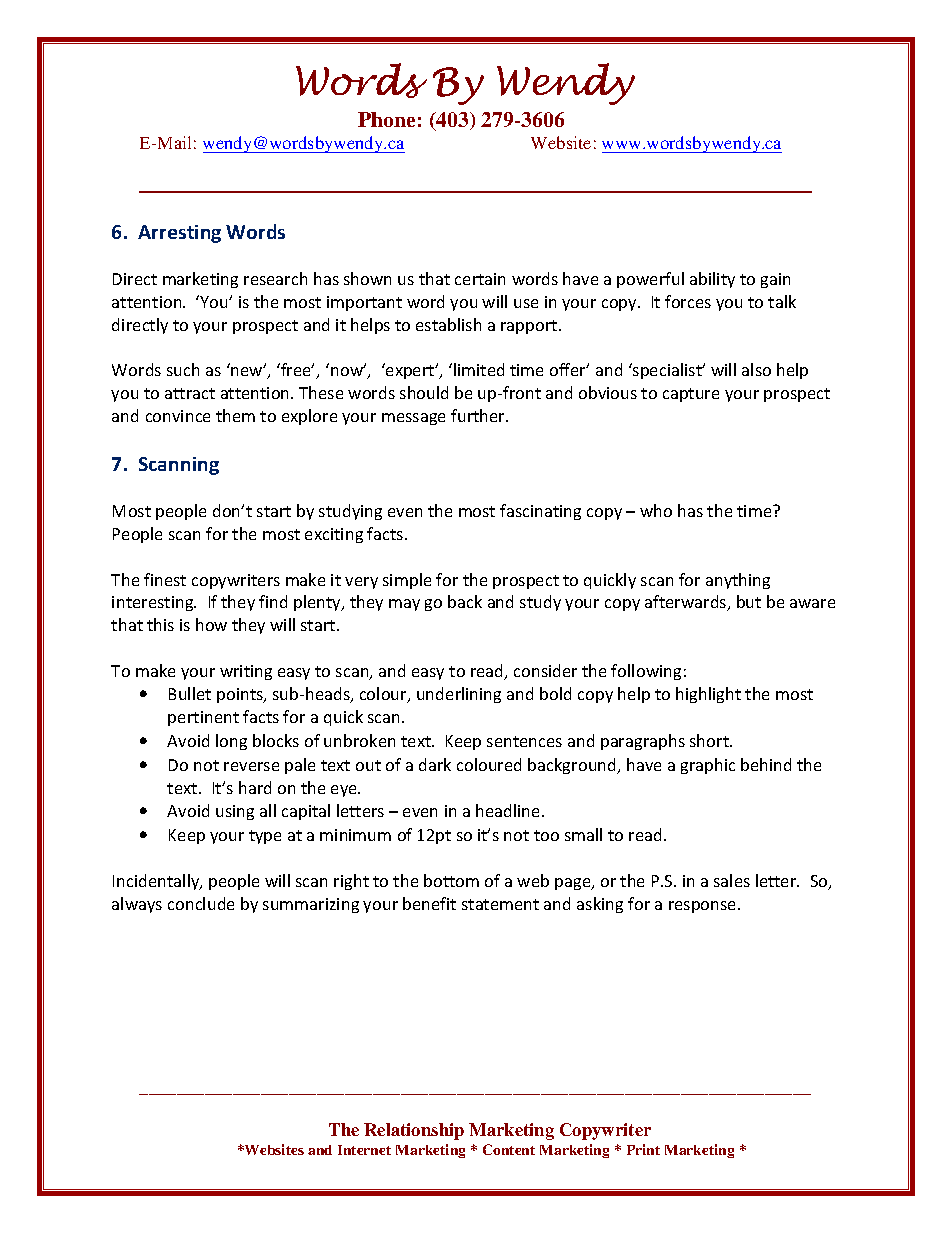  Describe the element at coordinates (179, 234) in the screenshot. I see `Arresting` at that location.
